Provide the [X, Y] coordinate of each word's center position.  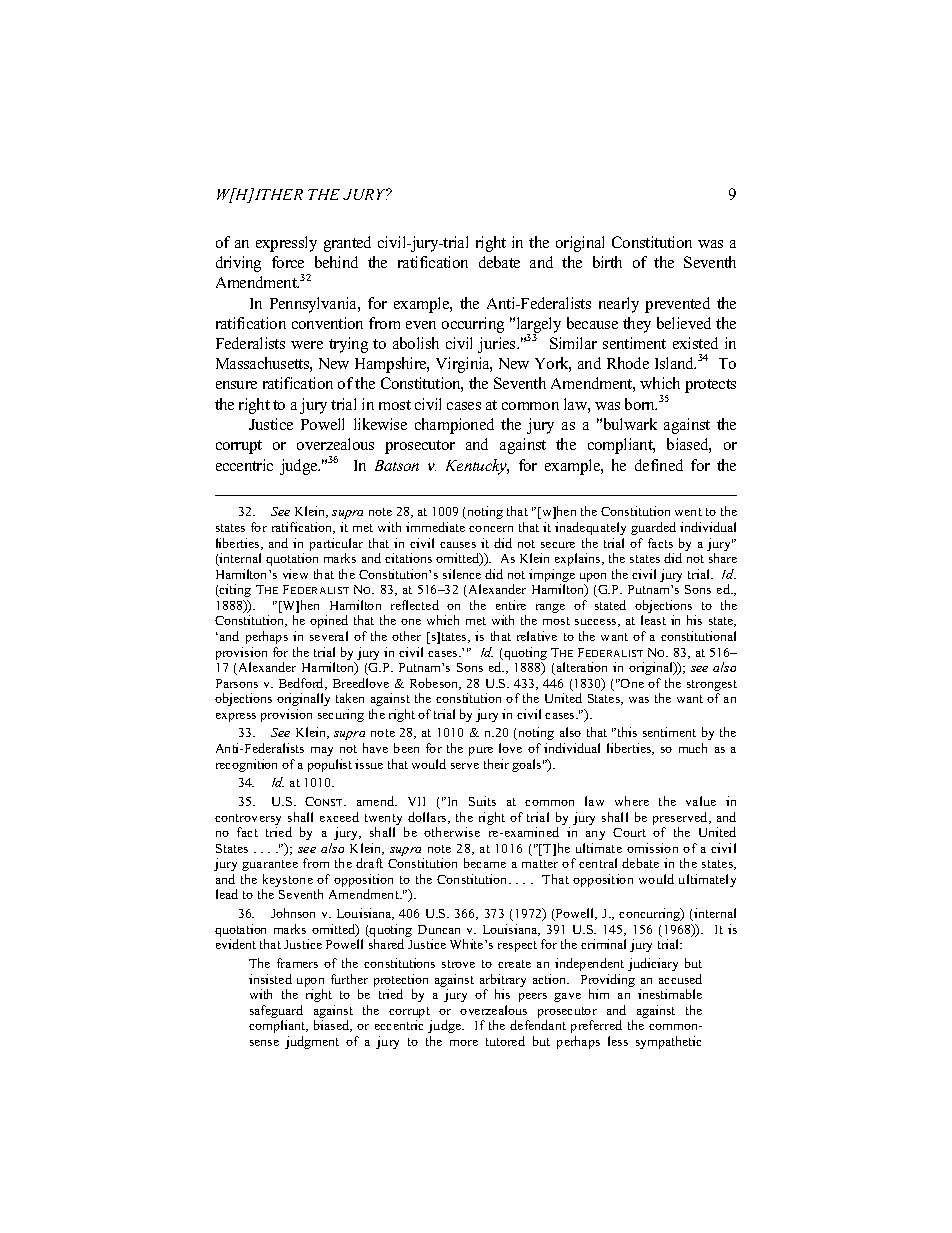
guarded [653, 528]
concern [491, 529]
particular [336, 544]
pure [481, 751]
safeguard [276, 1013]
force [288, 262]
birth [607, 262]
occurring [473, 325]
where [632, 801]
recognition [246, 765]
